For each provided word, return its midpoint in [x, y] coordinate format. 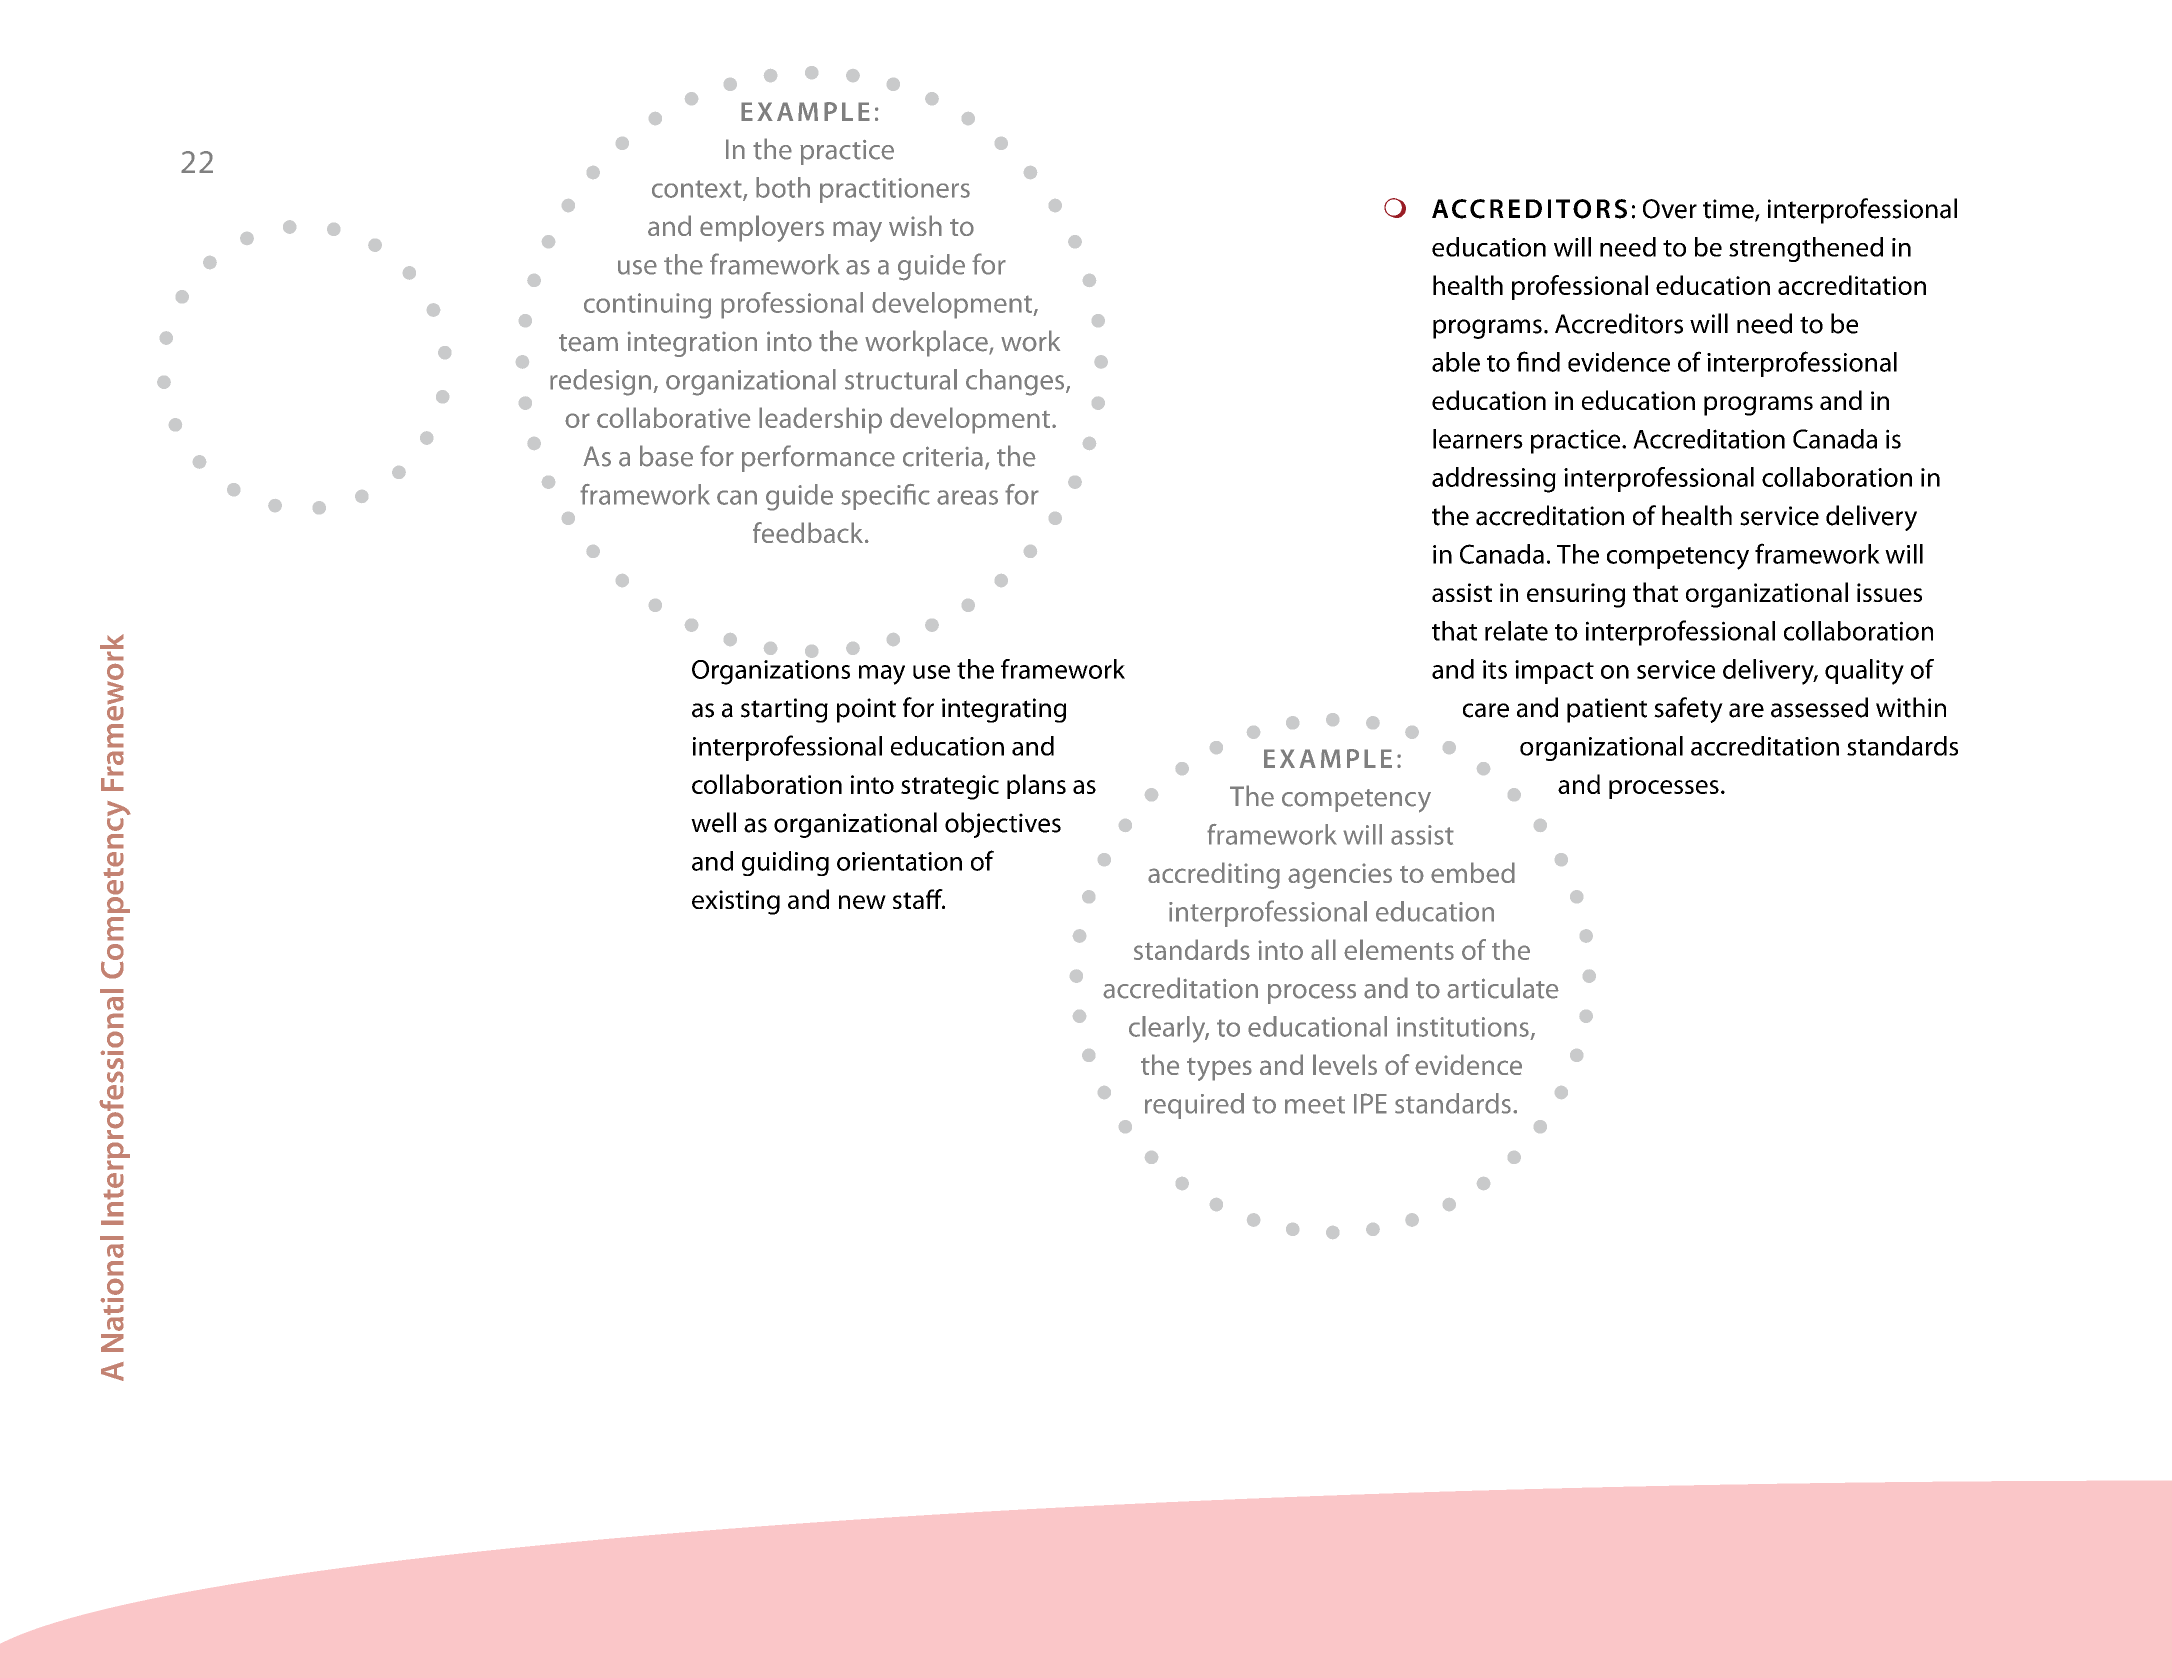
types [1219, 1069]
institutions [1463, 1027]
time [1729, 210]
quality [1864, 672]
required [1194, 1106]
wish [915, 225]
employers [762, 228]
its [1495, 669]
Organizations [771, 671]
